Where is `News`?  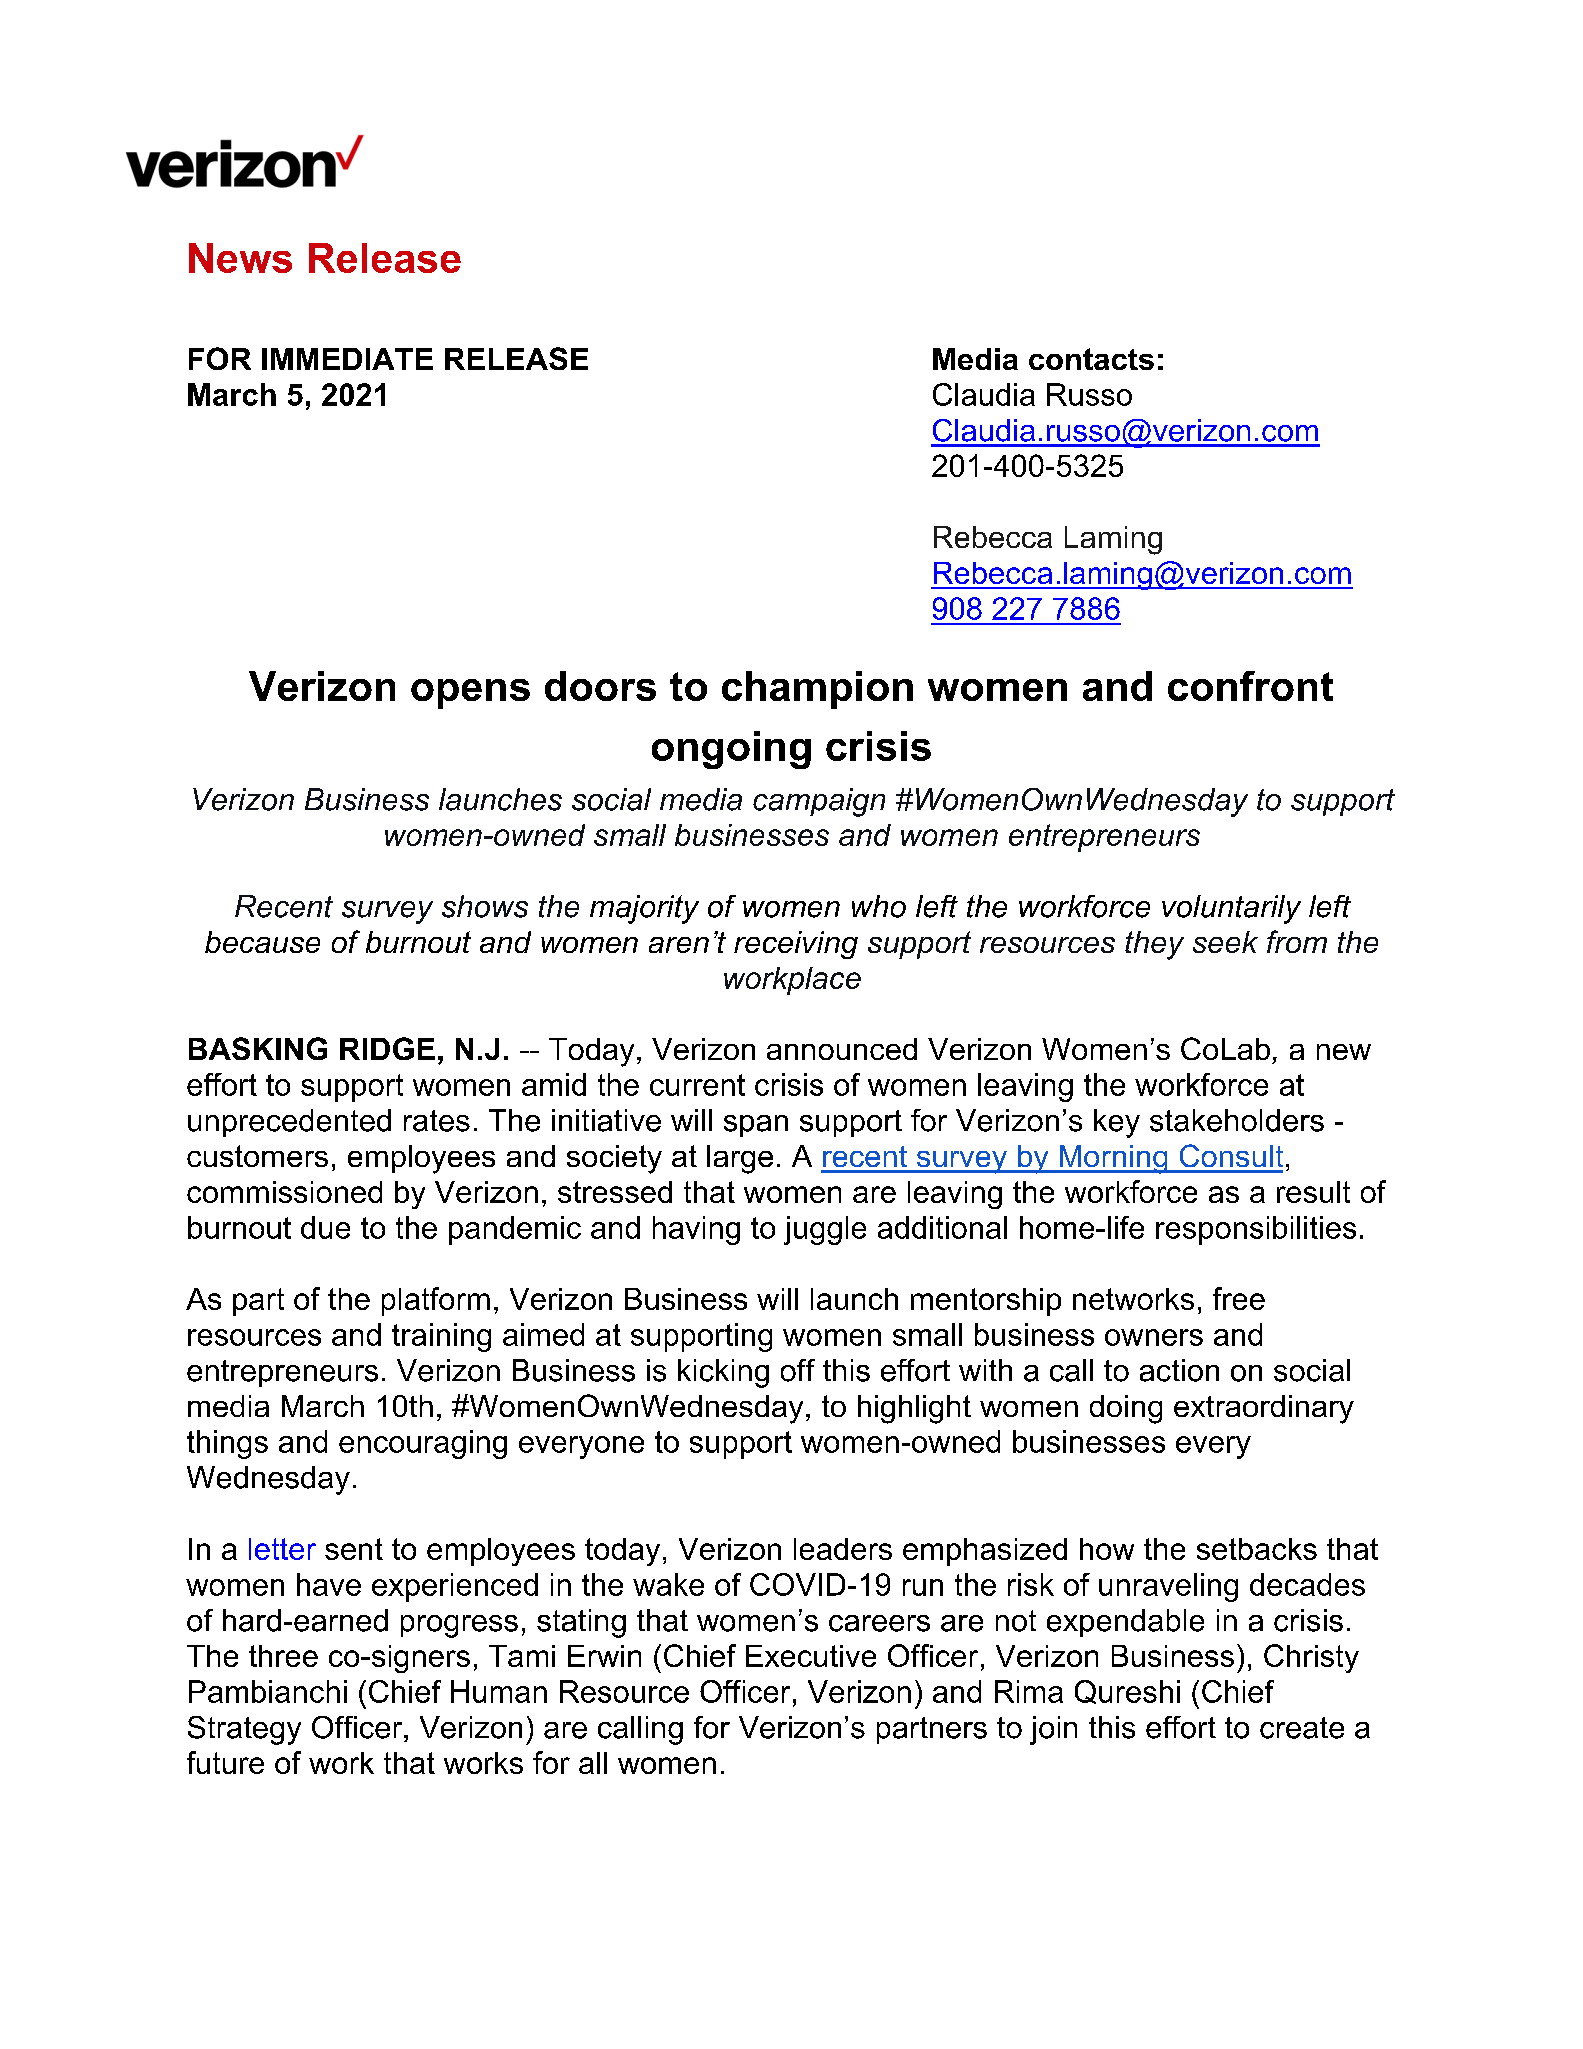 News is located at coordinates (240, 258).
